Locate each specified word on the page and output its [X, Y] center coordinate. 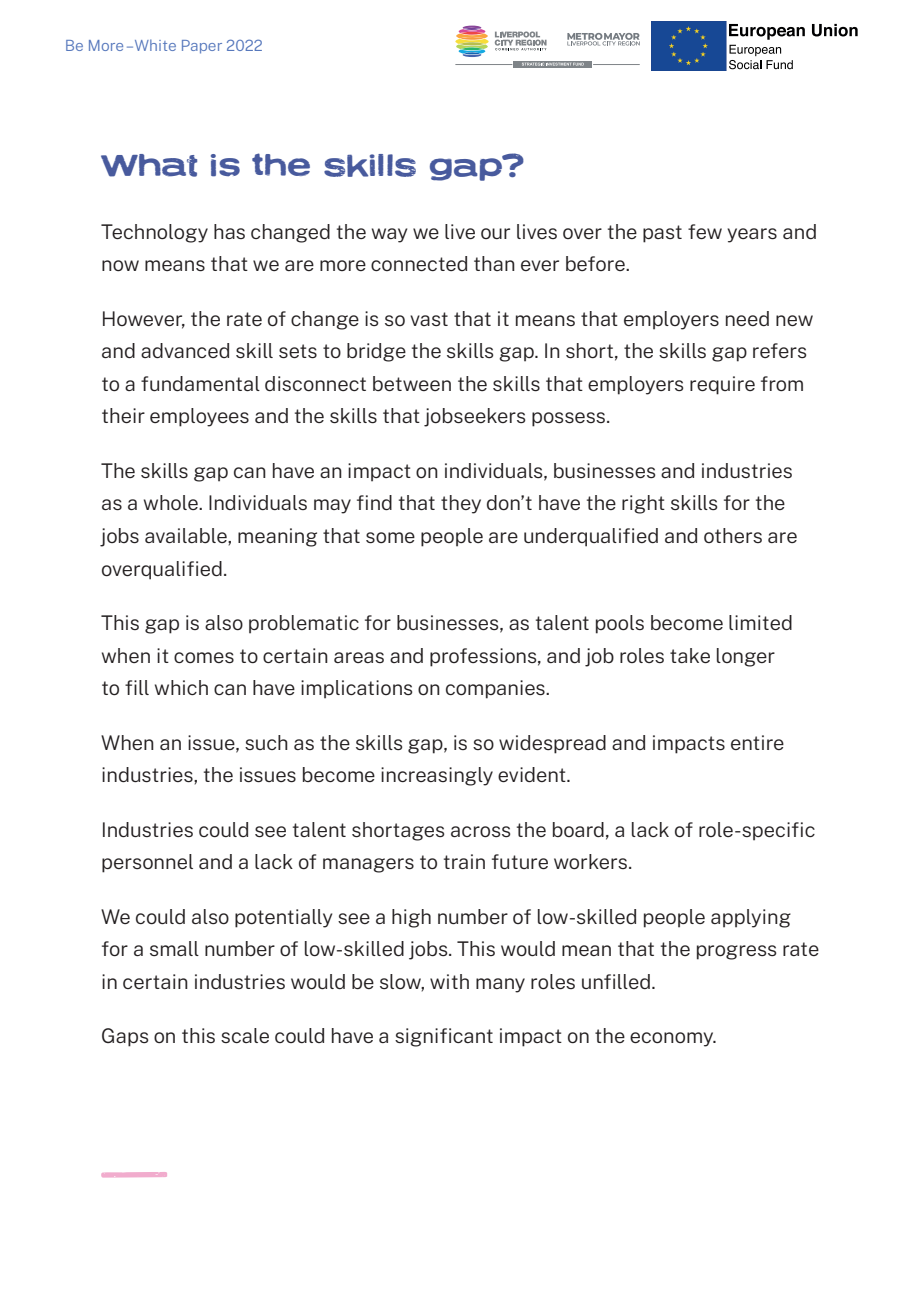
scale [245, 1035]
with [449, 981]
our [495, 233]
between [412, 383]
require [722, 385]
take [690, 655]
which [181, 687]
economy [673, 1039]
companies [496, 689]
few [705, 231]
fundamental [200, 383]
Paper [202, 47]
